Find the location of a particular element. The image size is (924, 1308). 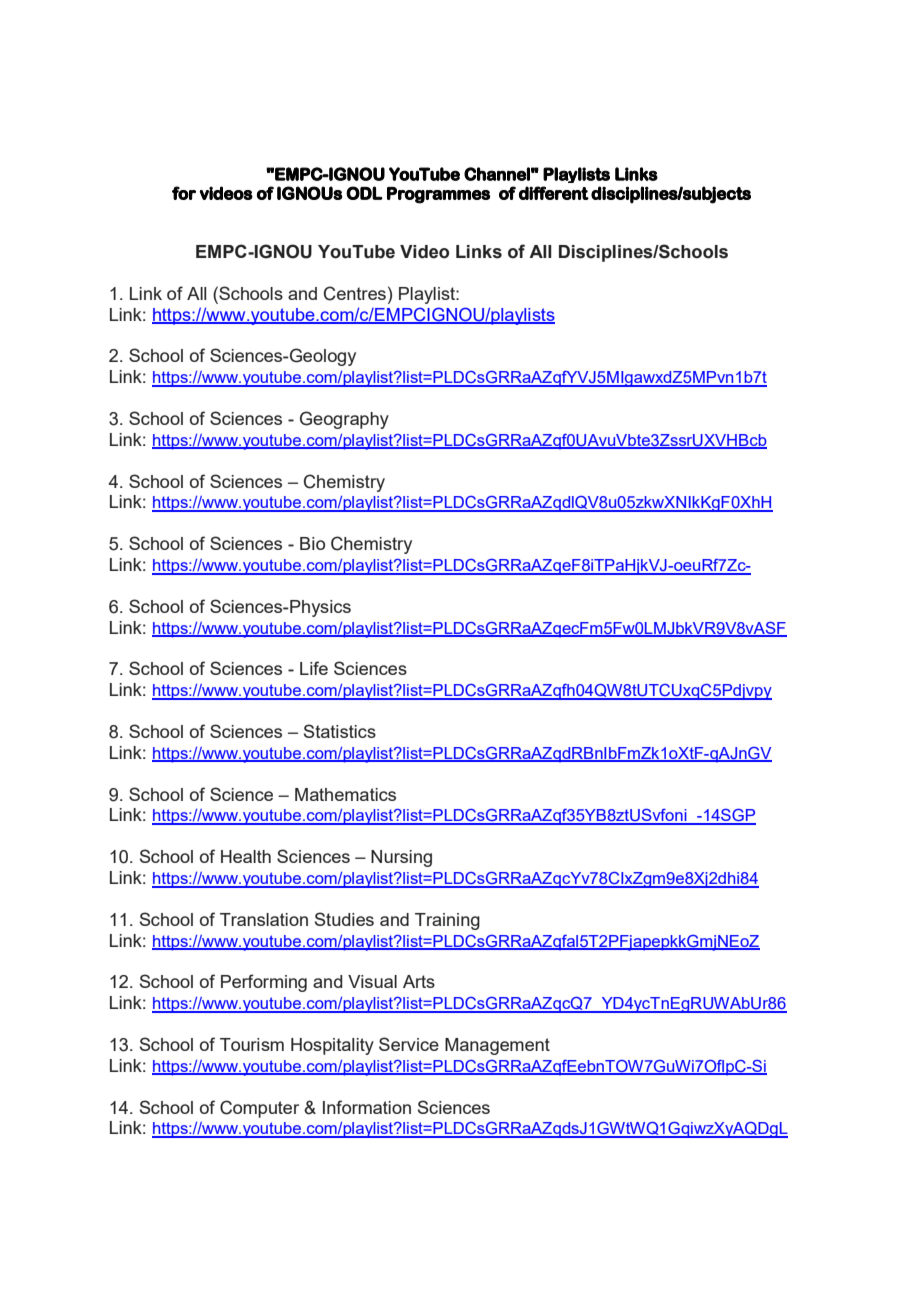

Centres is located at coordinates (355, 293).
